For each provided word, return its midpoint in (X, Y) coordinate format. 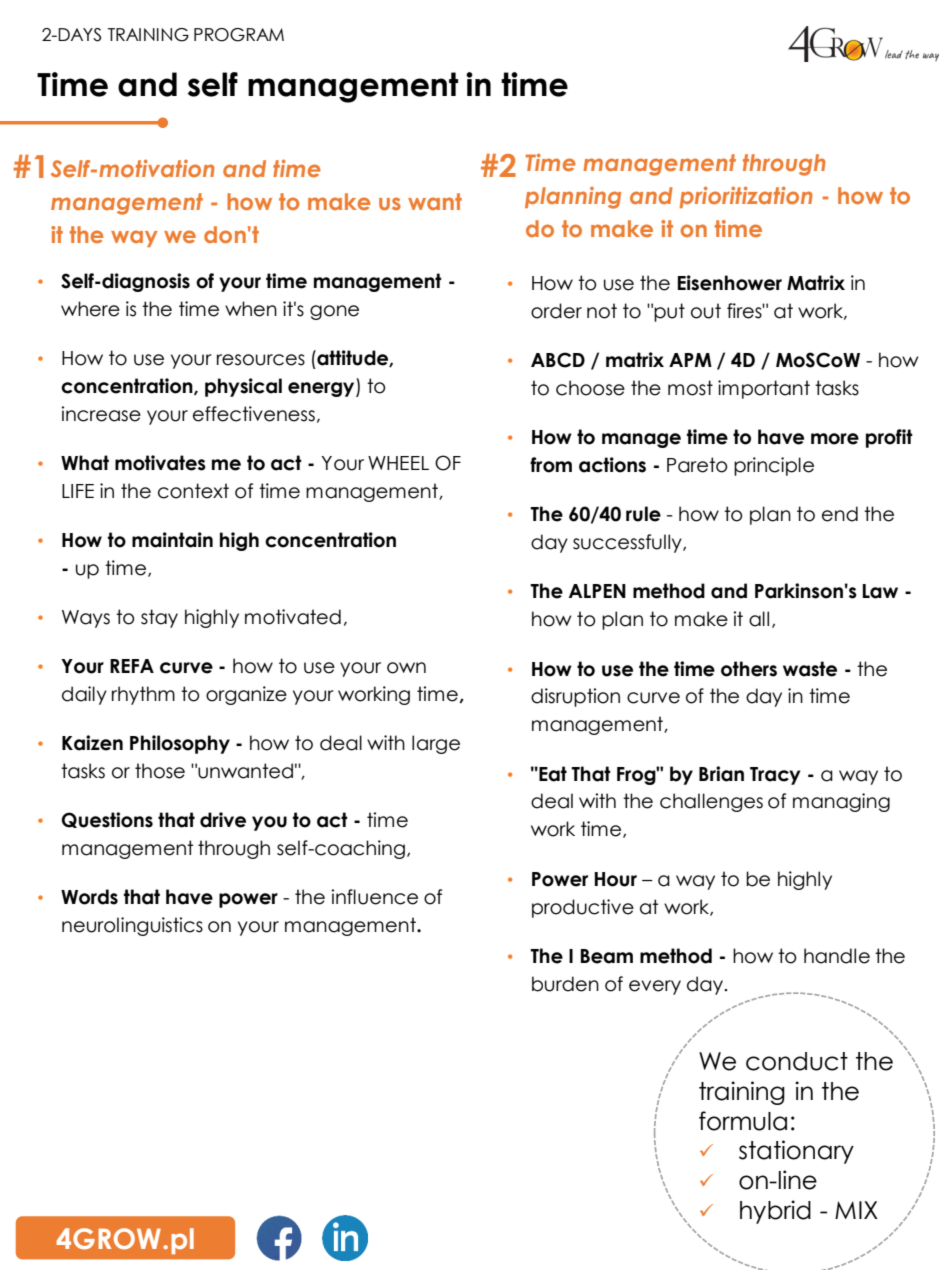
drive (223, 820)
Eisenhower (730, 283)
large (436, 744)
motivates (160, 463)
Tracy (775, 776)
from (551, 465)
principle (774, 466)
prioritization (746, 197)
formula (743, 1121)
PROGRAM (239, 35)
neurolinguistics (132, 926)
